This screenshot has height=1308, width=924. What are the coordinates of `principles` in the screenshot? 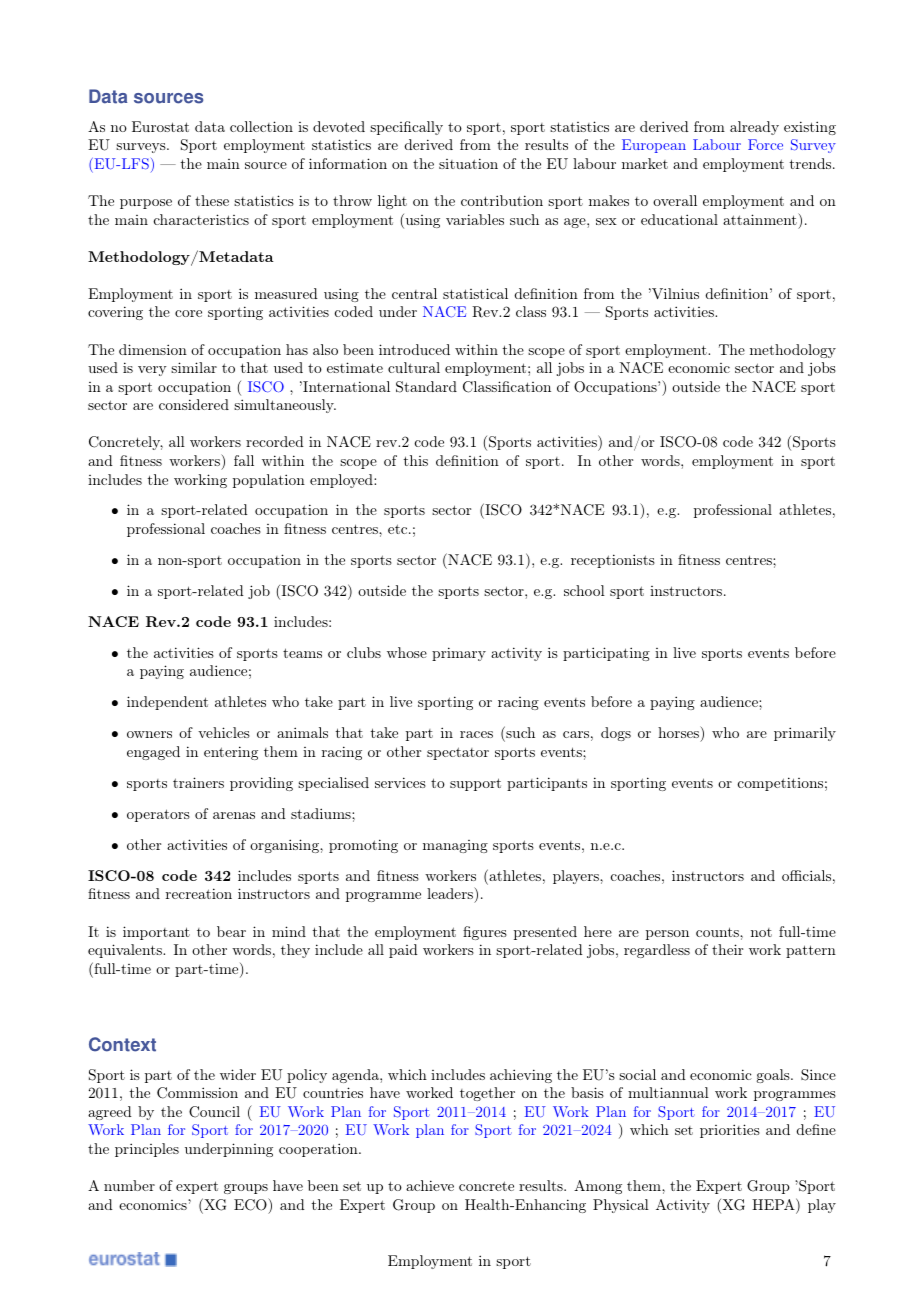 It's located at (147, 1150).
